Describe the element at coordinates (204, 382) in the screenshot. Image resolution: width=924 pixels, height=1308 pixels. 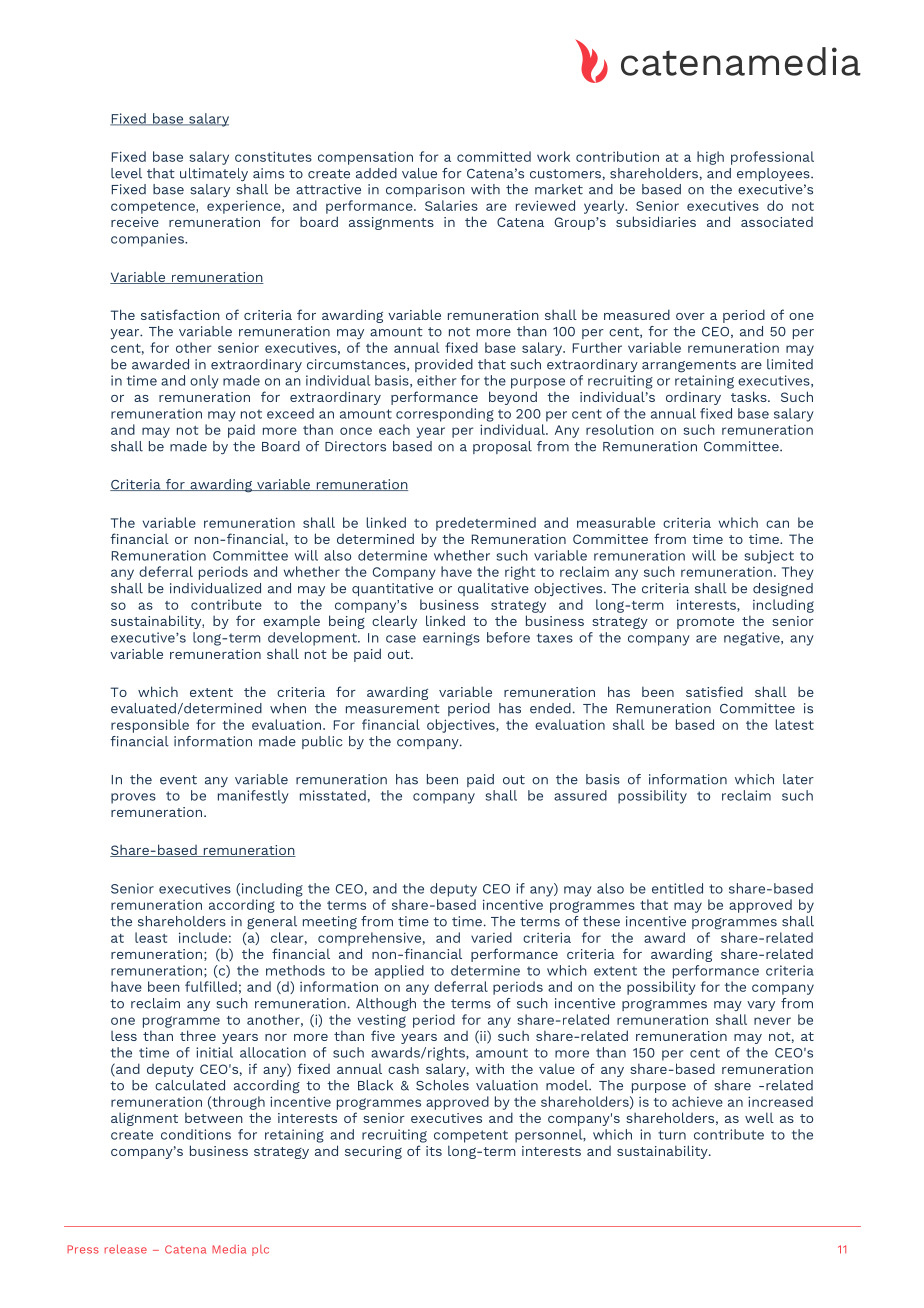
I see `only` at that location.
